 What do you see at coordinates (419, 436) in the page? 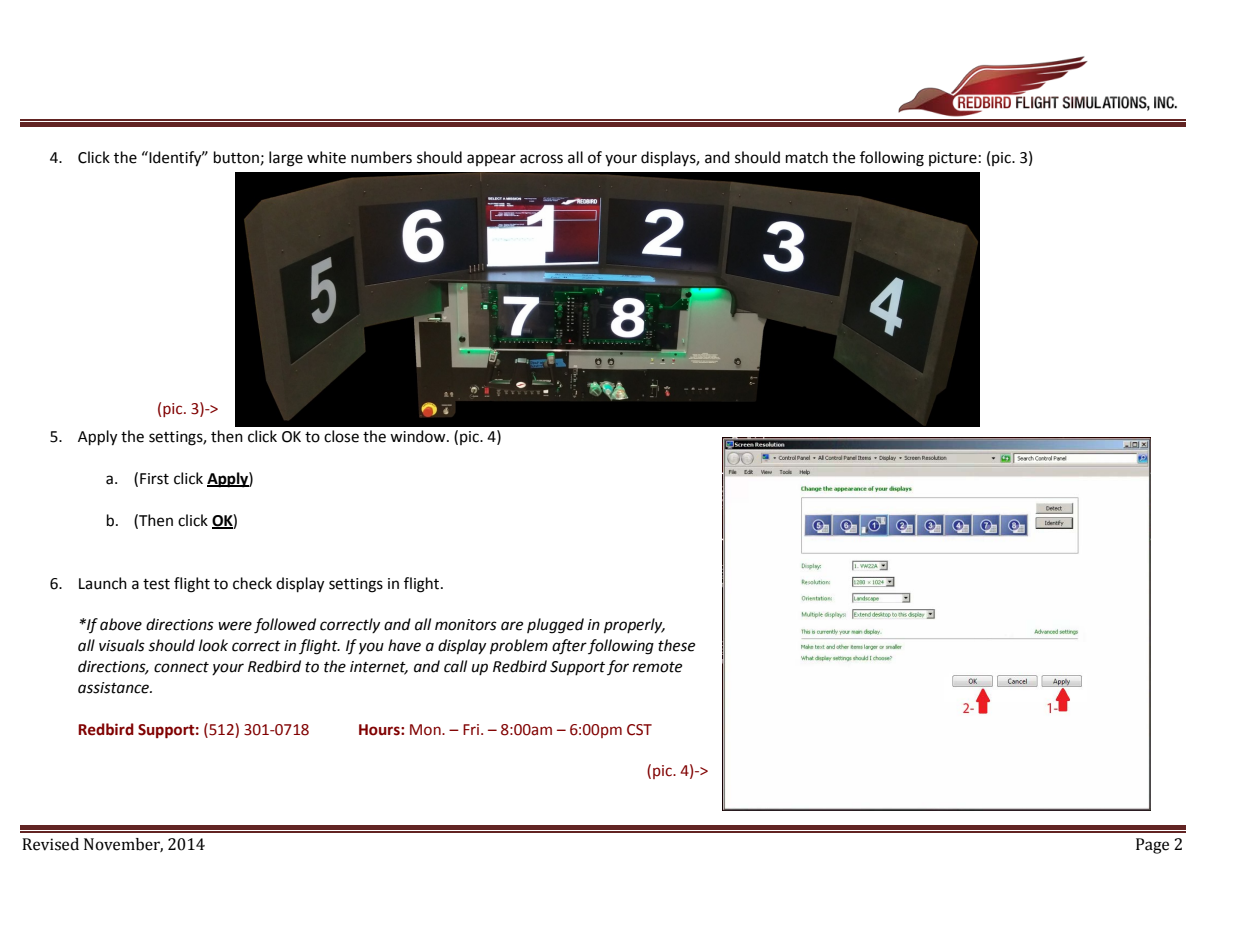
I see `window` at bounding box center [419, 436].
